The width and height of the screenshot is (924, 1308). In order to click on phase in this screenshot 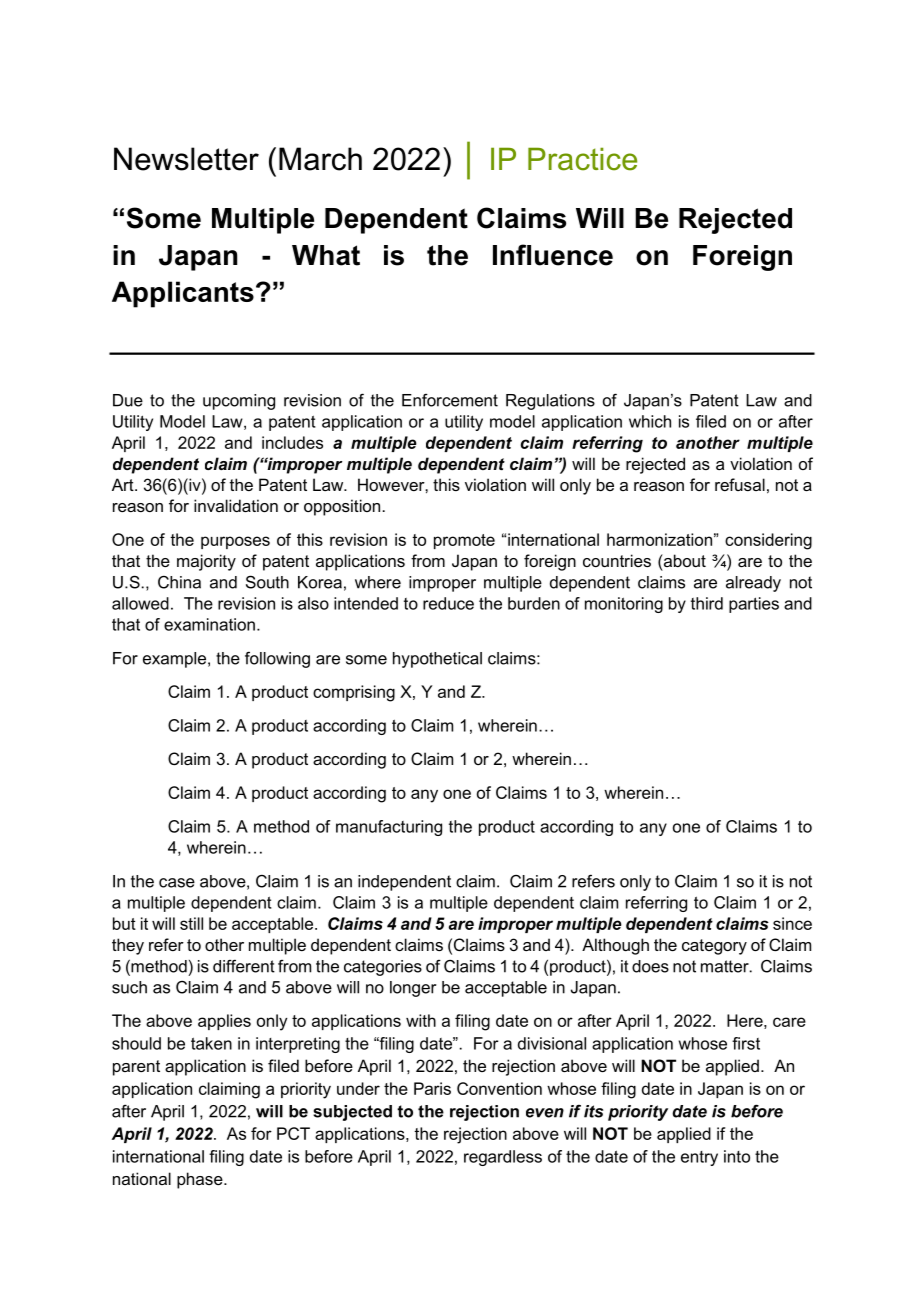, I will do `click(201, 1180)`.
